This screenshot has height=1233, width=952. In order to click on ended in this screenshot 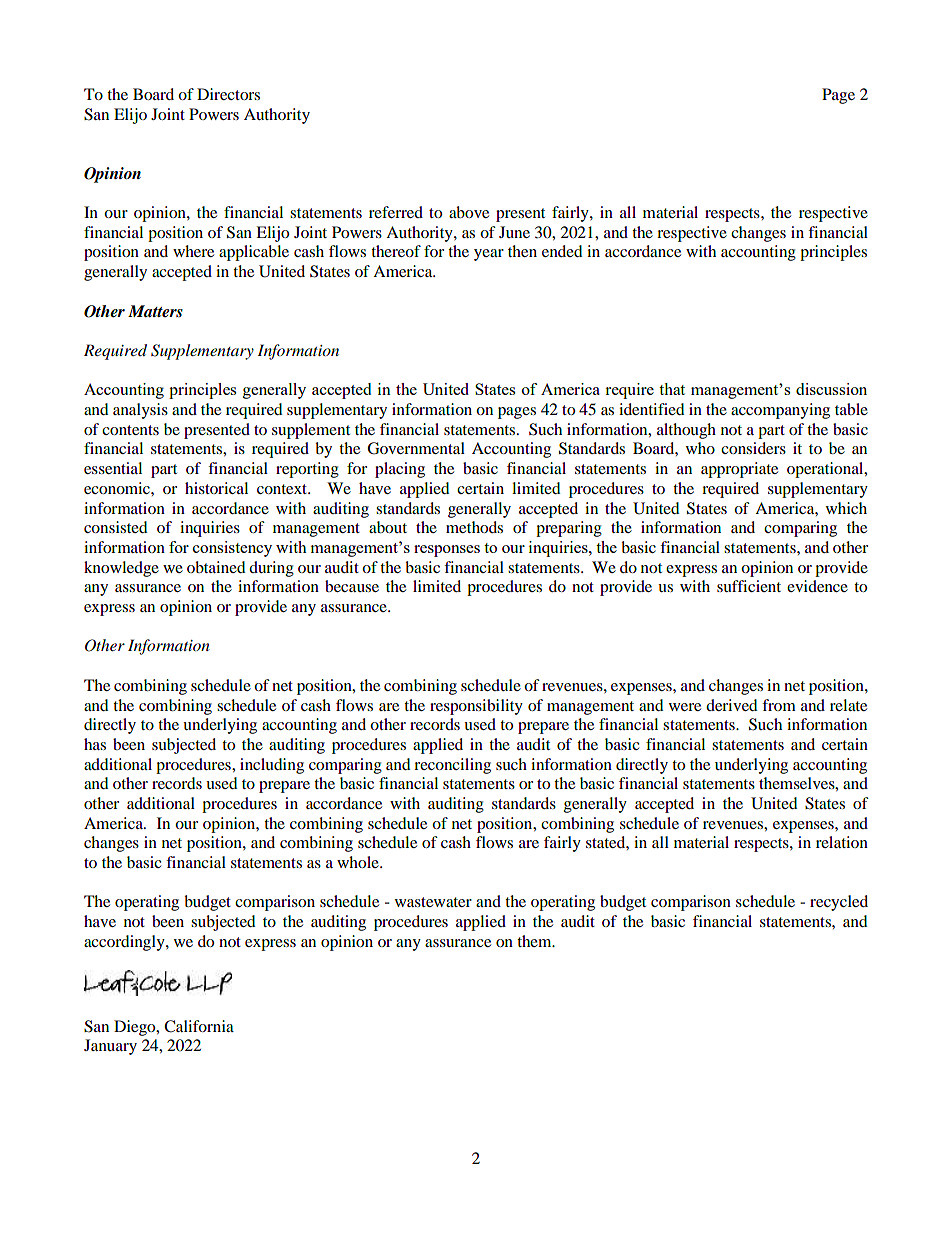, I will do `click(562, 251)`.
